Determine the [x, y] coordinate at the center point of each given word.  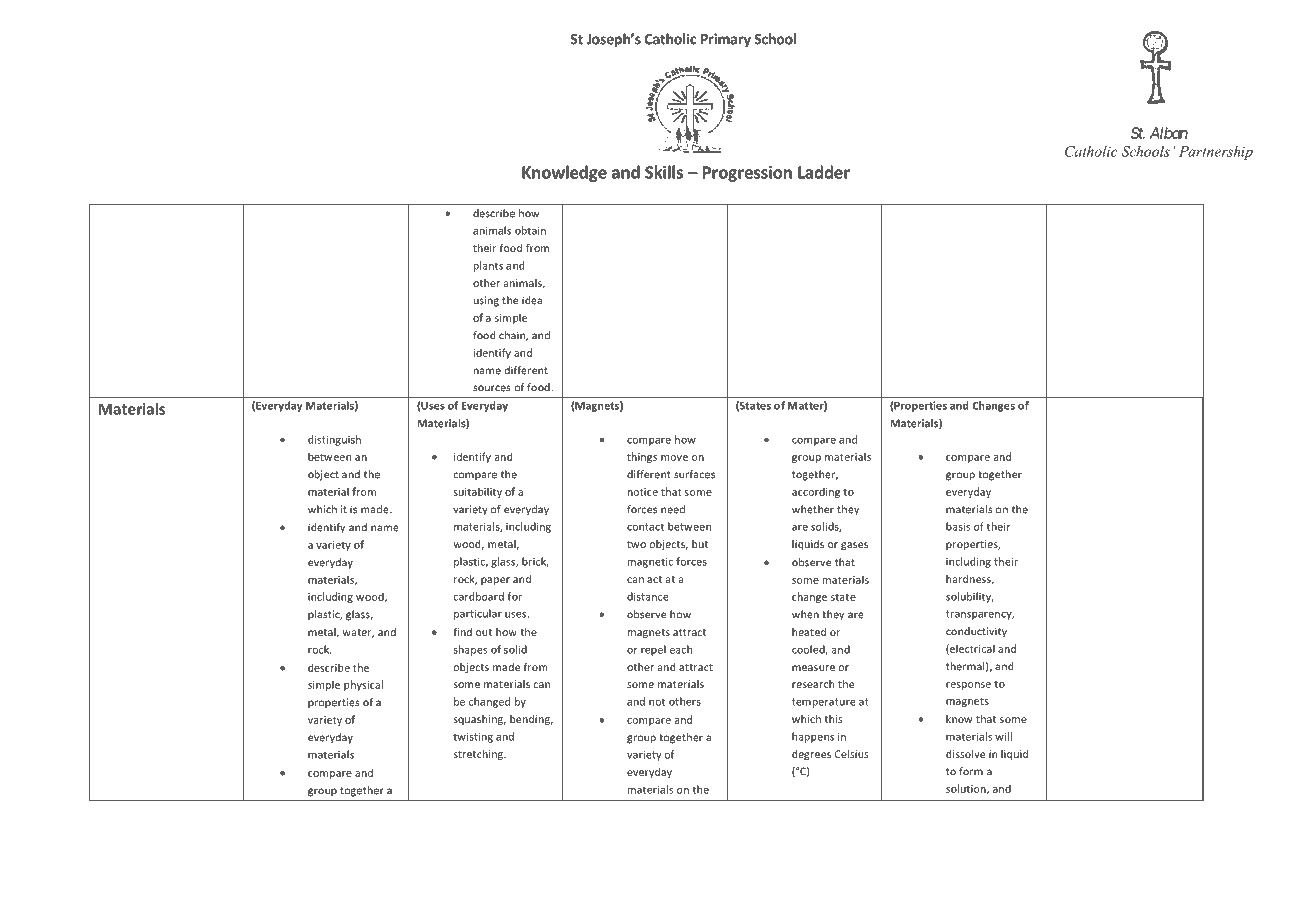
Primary [726, 40]
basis [958, 526]
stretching [479, 755]
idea [532, 300]
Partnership [1216, 152]
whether [813, 509]
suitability [478, 492]
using [486, 301]
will [1003, 736]
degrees [811, 755]
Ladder [824, 172]
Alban [1168, 133]
